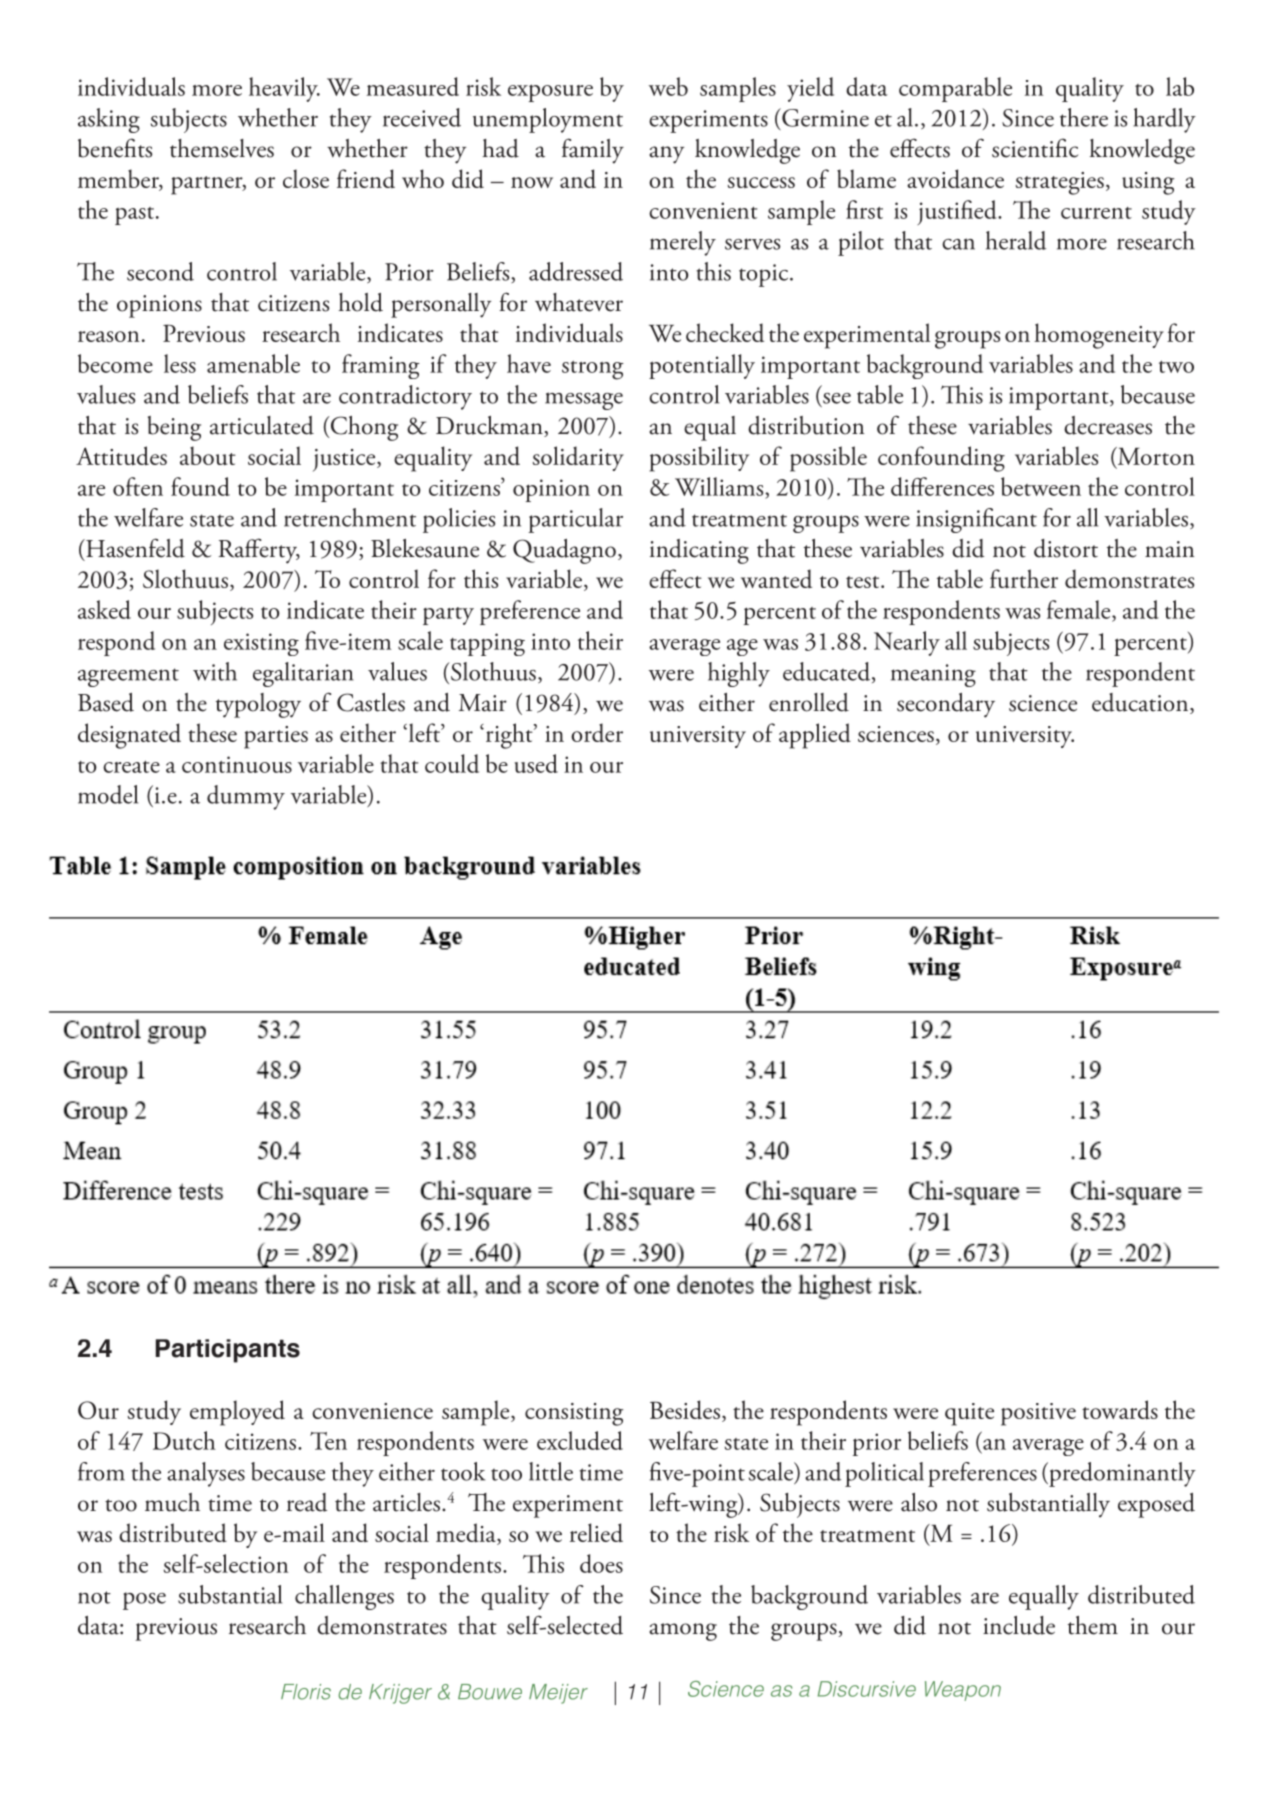  Describe the element at coordinates (1035, 148) in the screenshot. I see `scientific` at that location.
